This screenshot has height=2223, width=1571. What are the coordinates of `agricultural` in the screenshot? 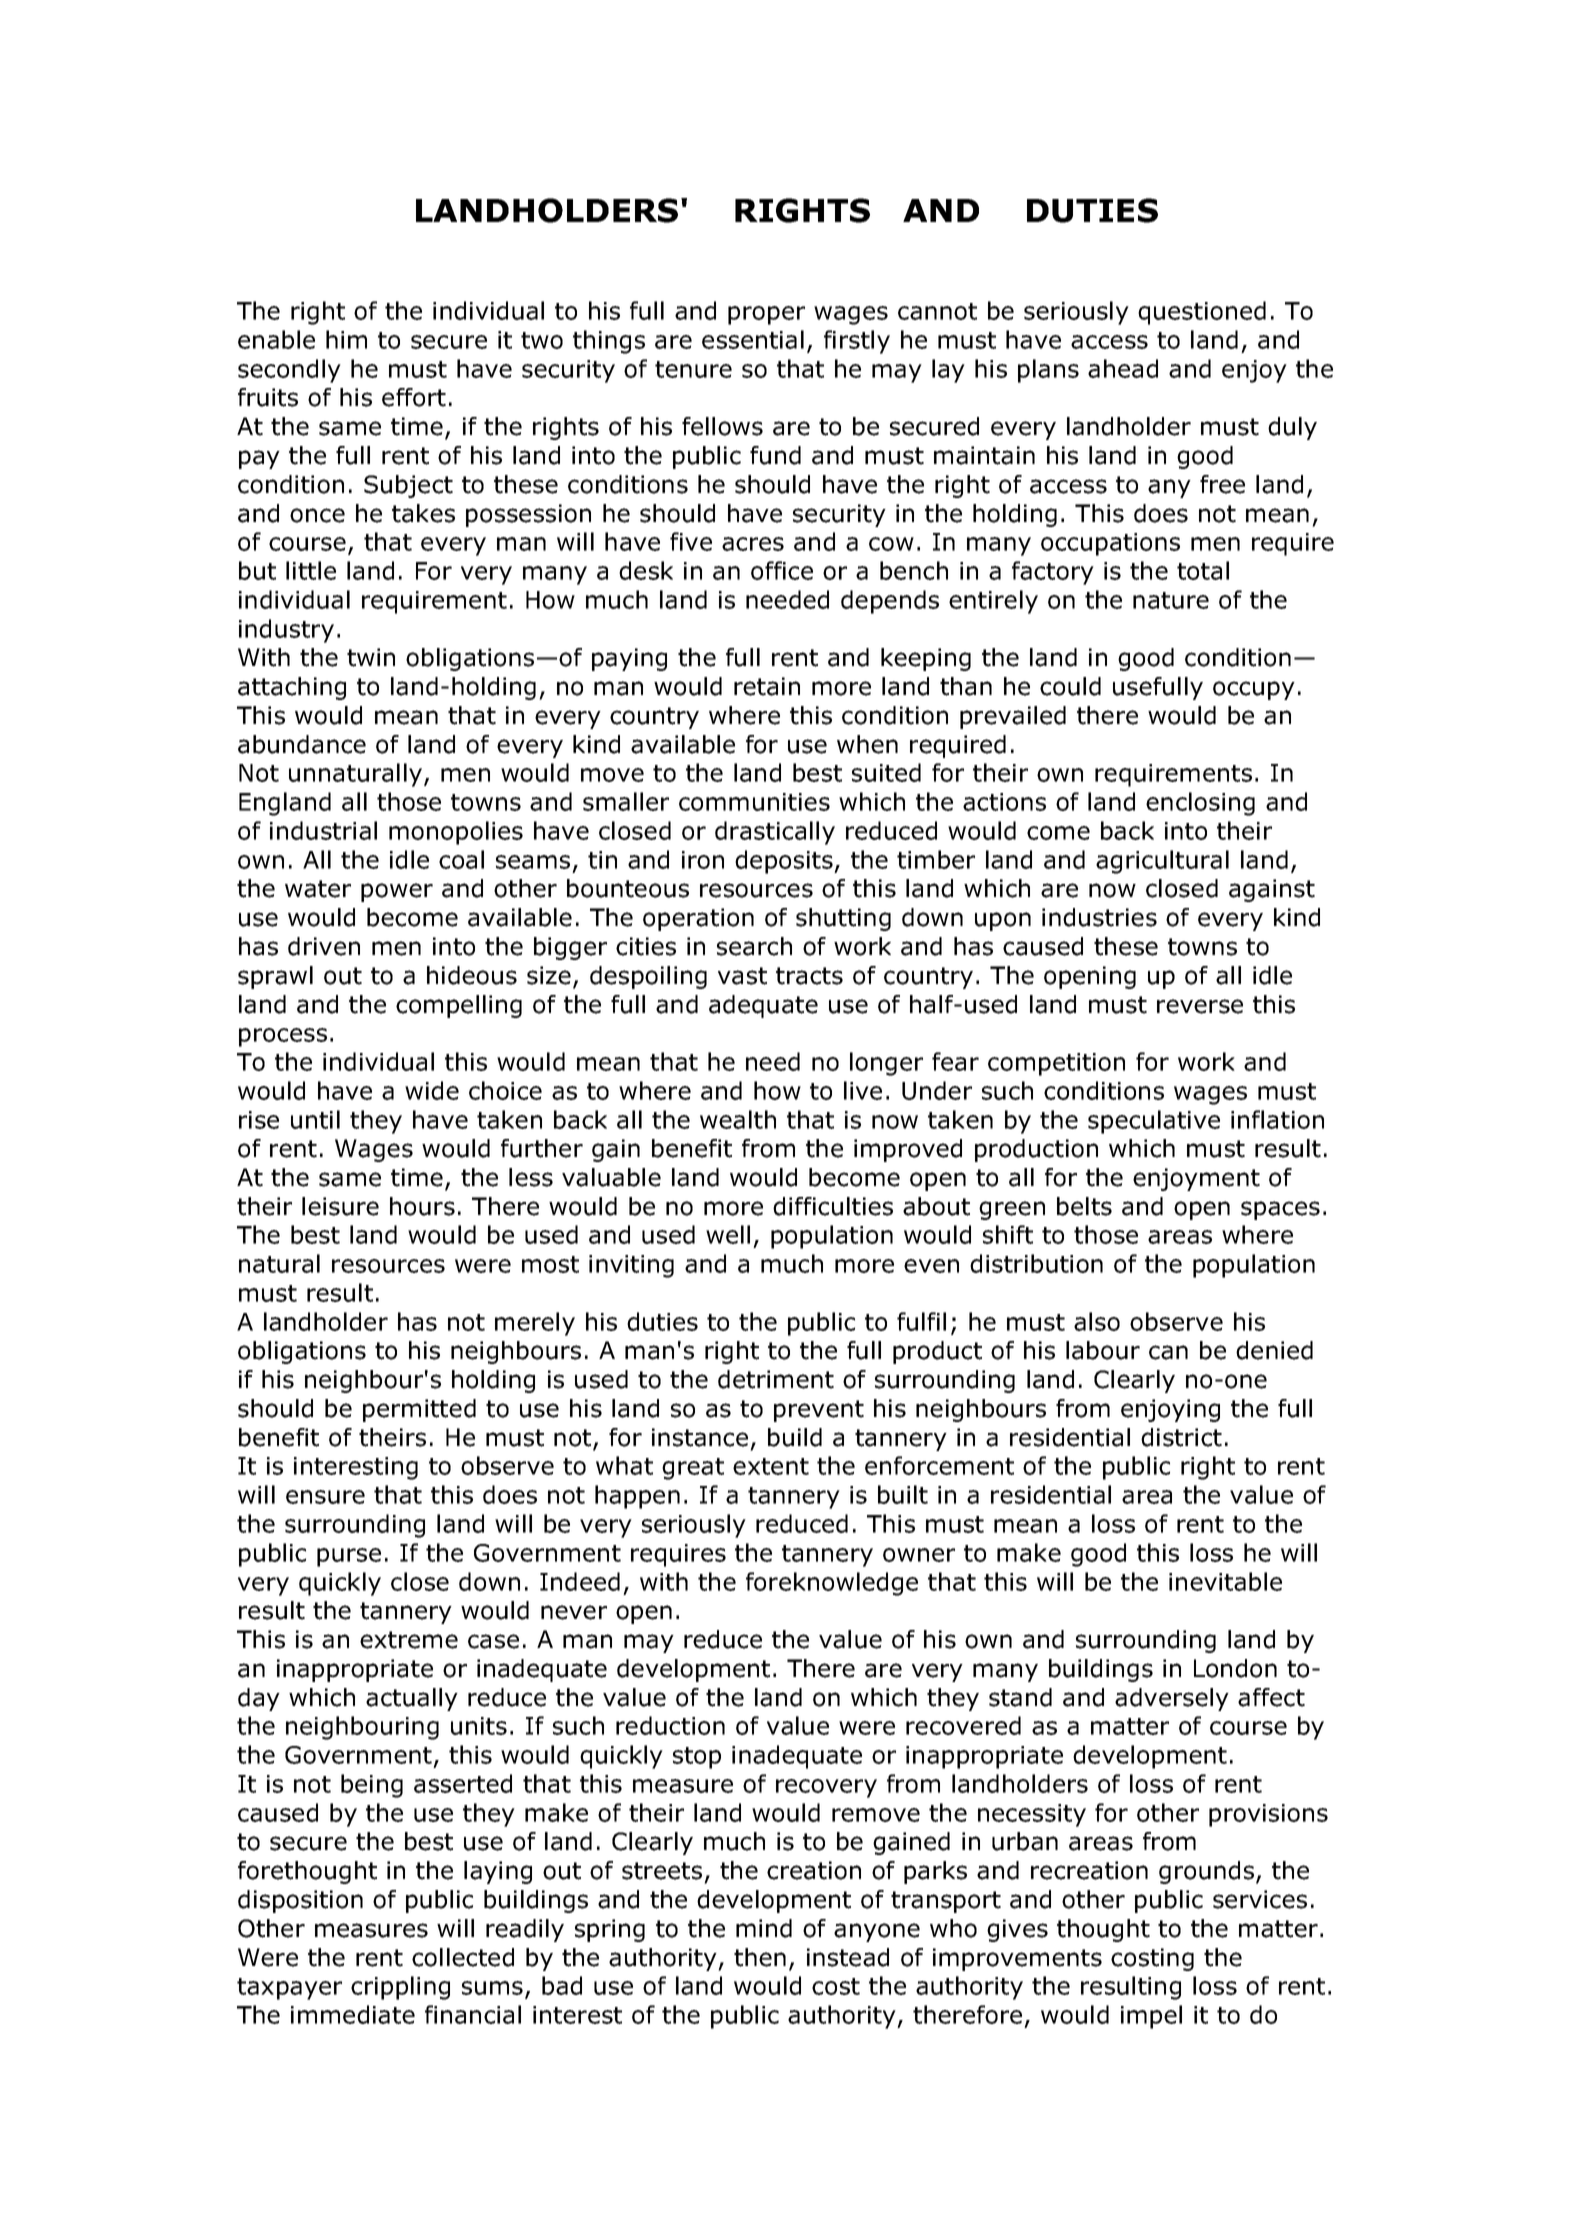 It's located at (1162, 862).
